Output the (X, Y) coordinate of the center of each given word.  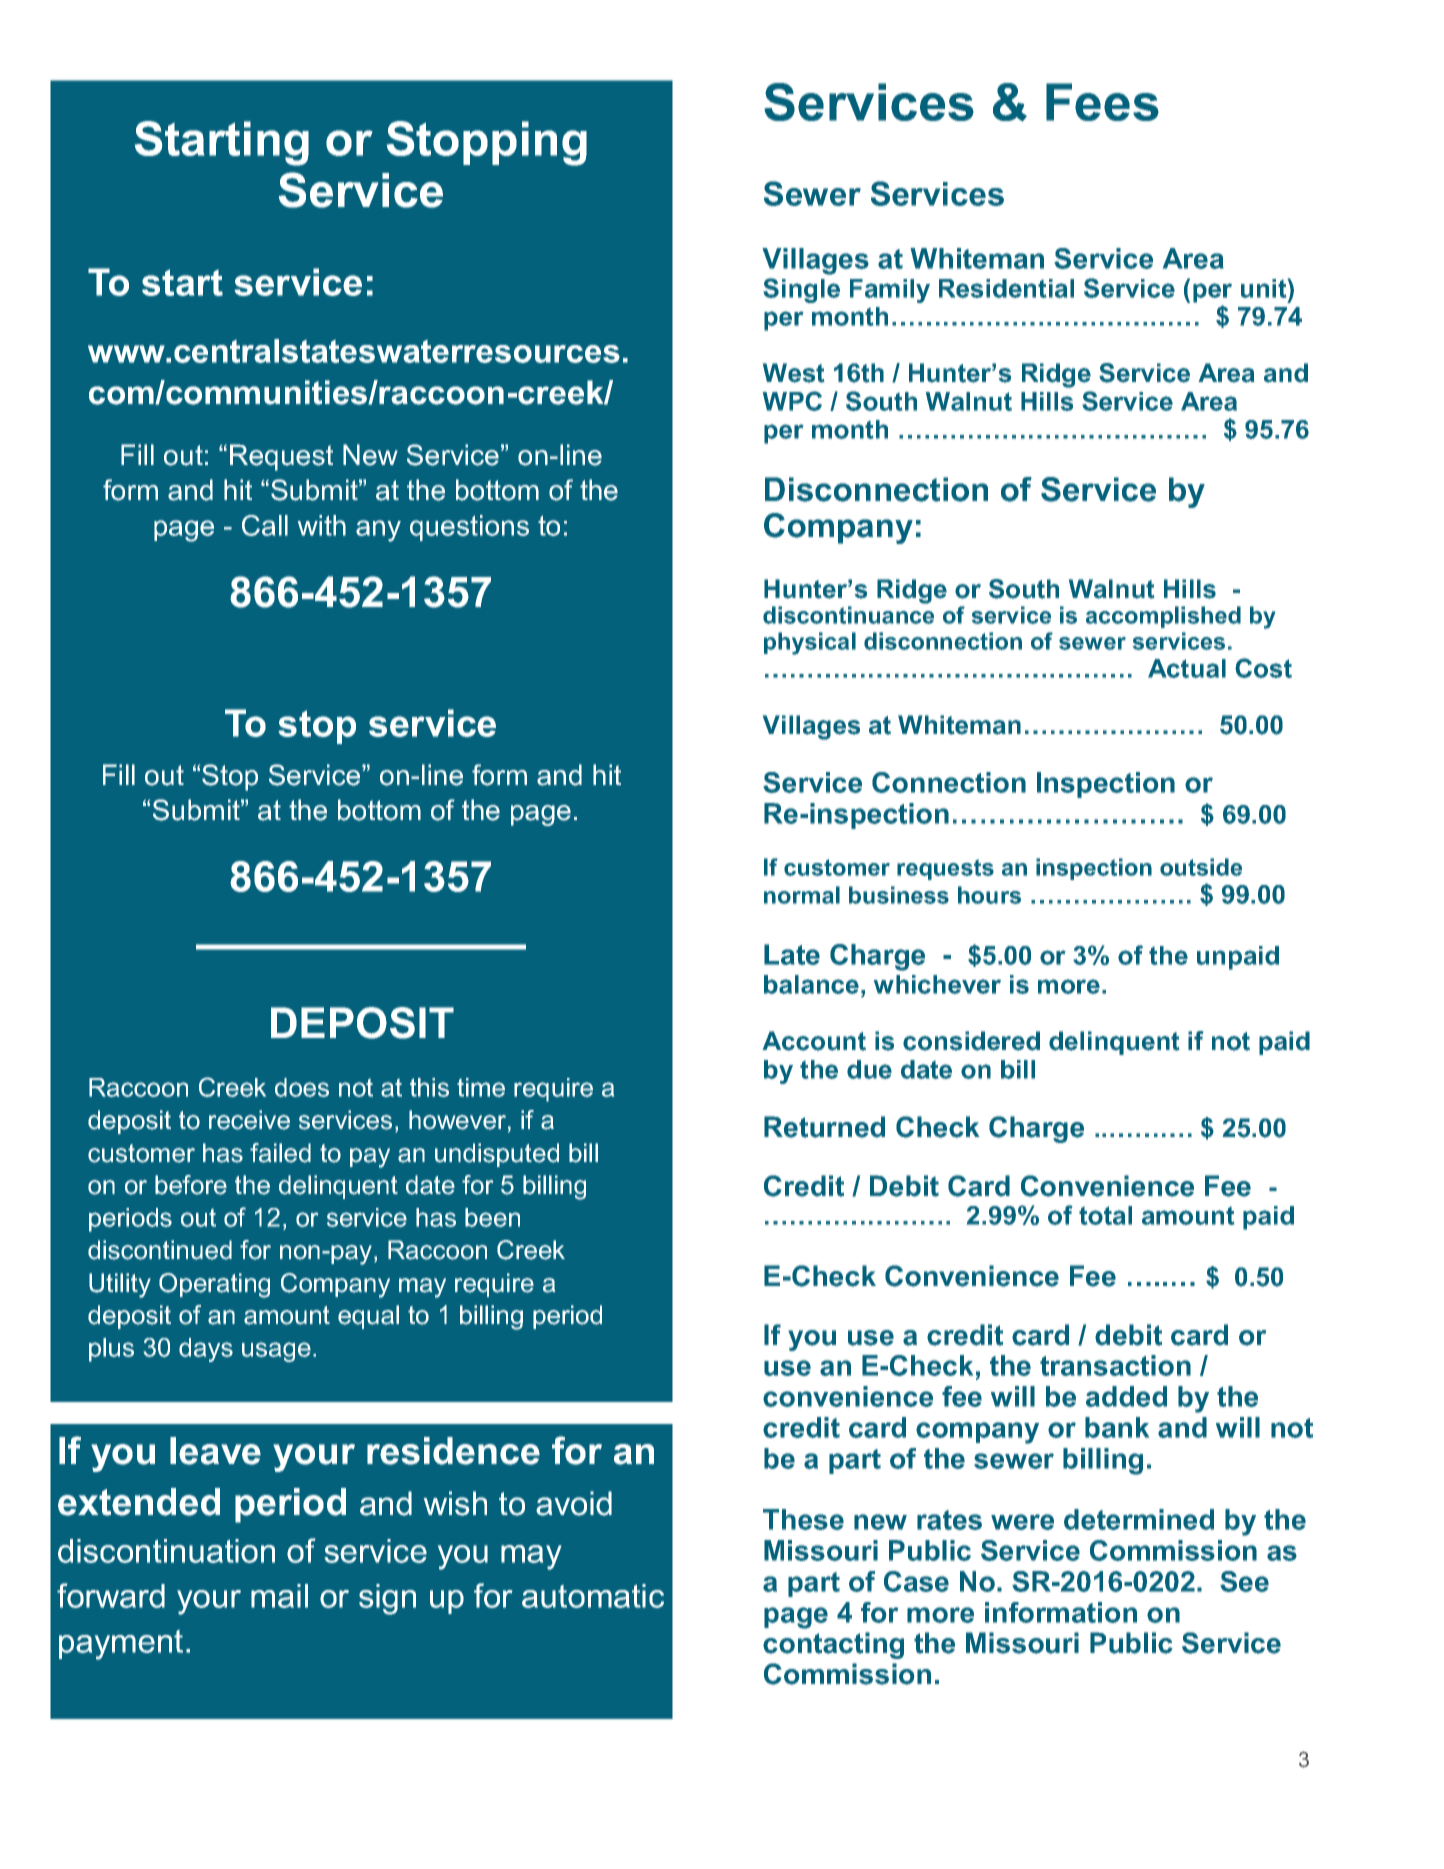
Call (265, 525)
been (492, 1217)
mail (279, 1596)
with (322, 525)
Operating (214, 1285)
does (302, 1087)
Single (801, 290)
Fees (1102, 102)
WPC (792, 401)
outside (1201, 867)
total (1105, 1215)
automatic (593, 1596)
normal (802, 895)
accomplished (1163, 617)
